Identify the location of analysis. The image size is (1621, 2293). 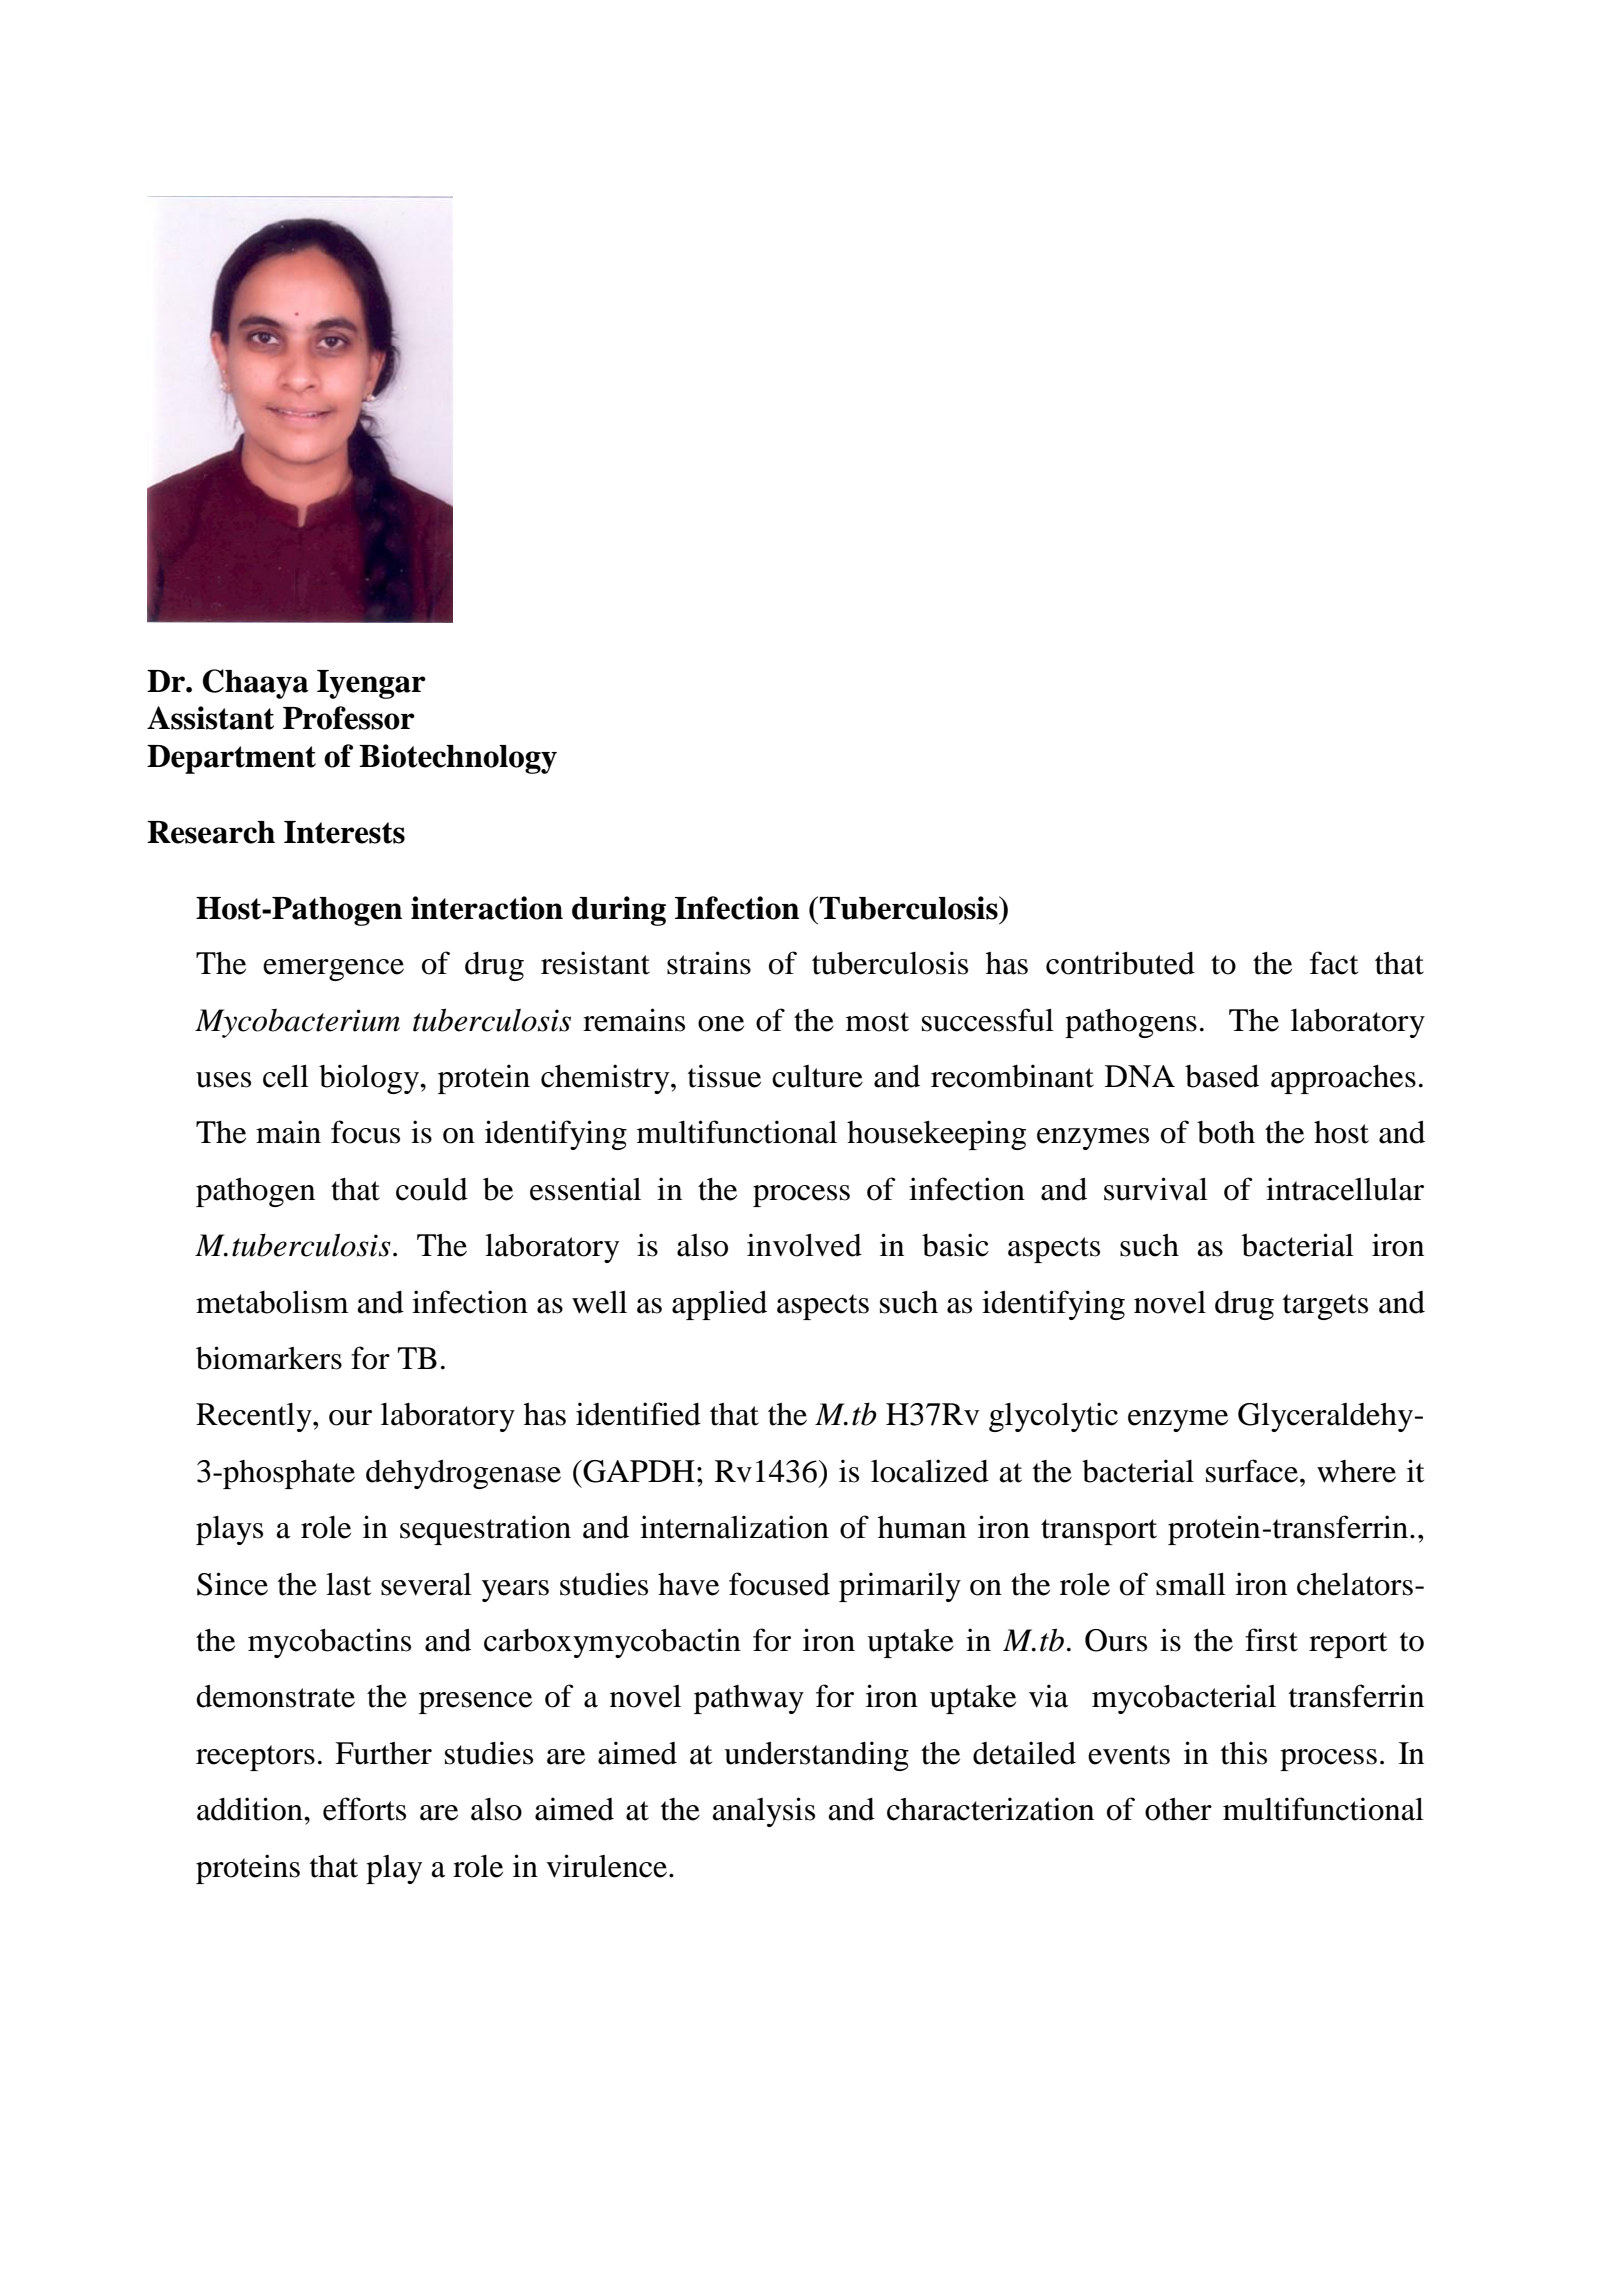
(764, 1812).
